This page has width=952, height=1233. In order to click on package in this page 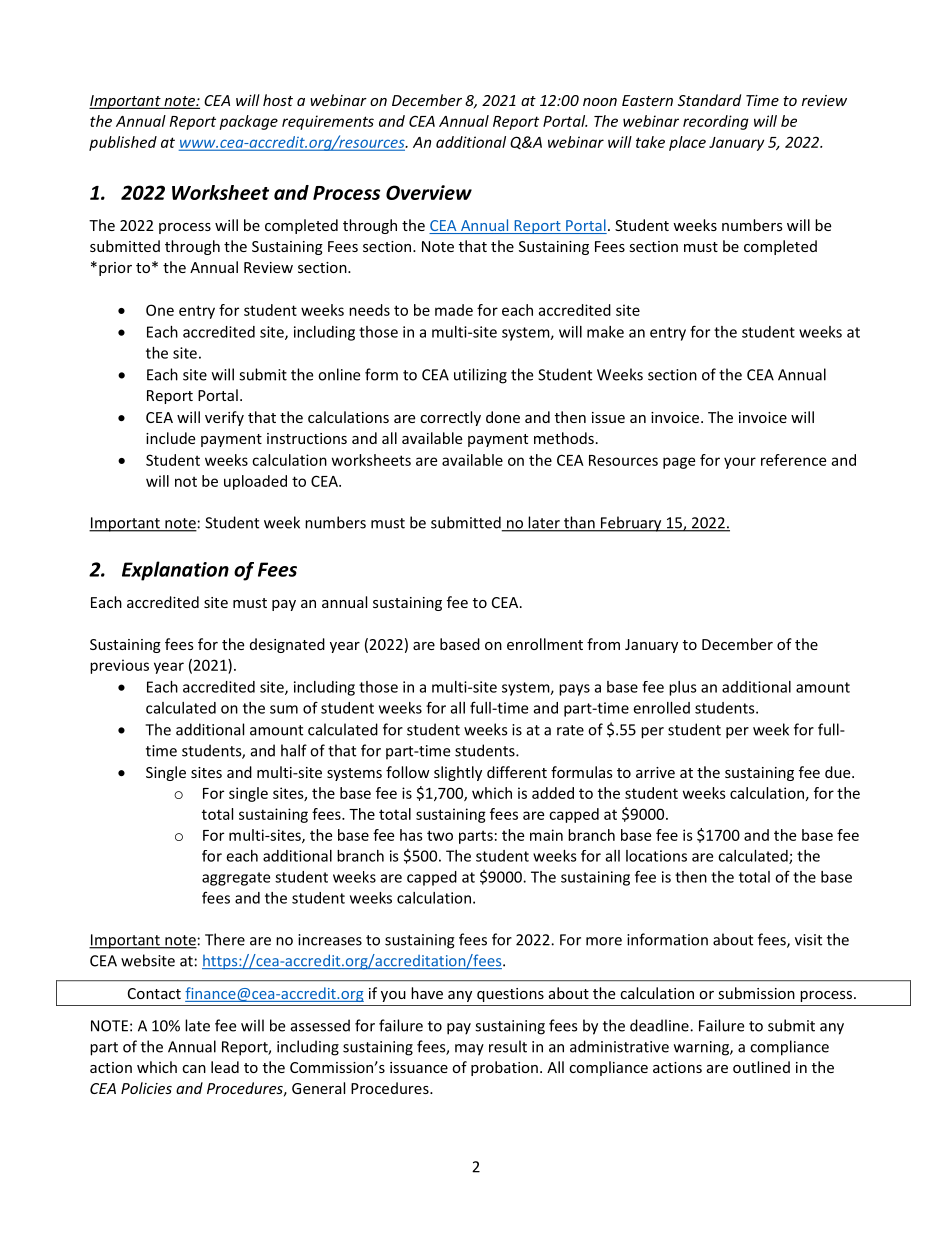, I will do `click(248, 122)`.
